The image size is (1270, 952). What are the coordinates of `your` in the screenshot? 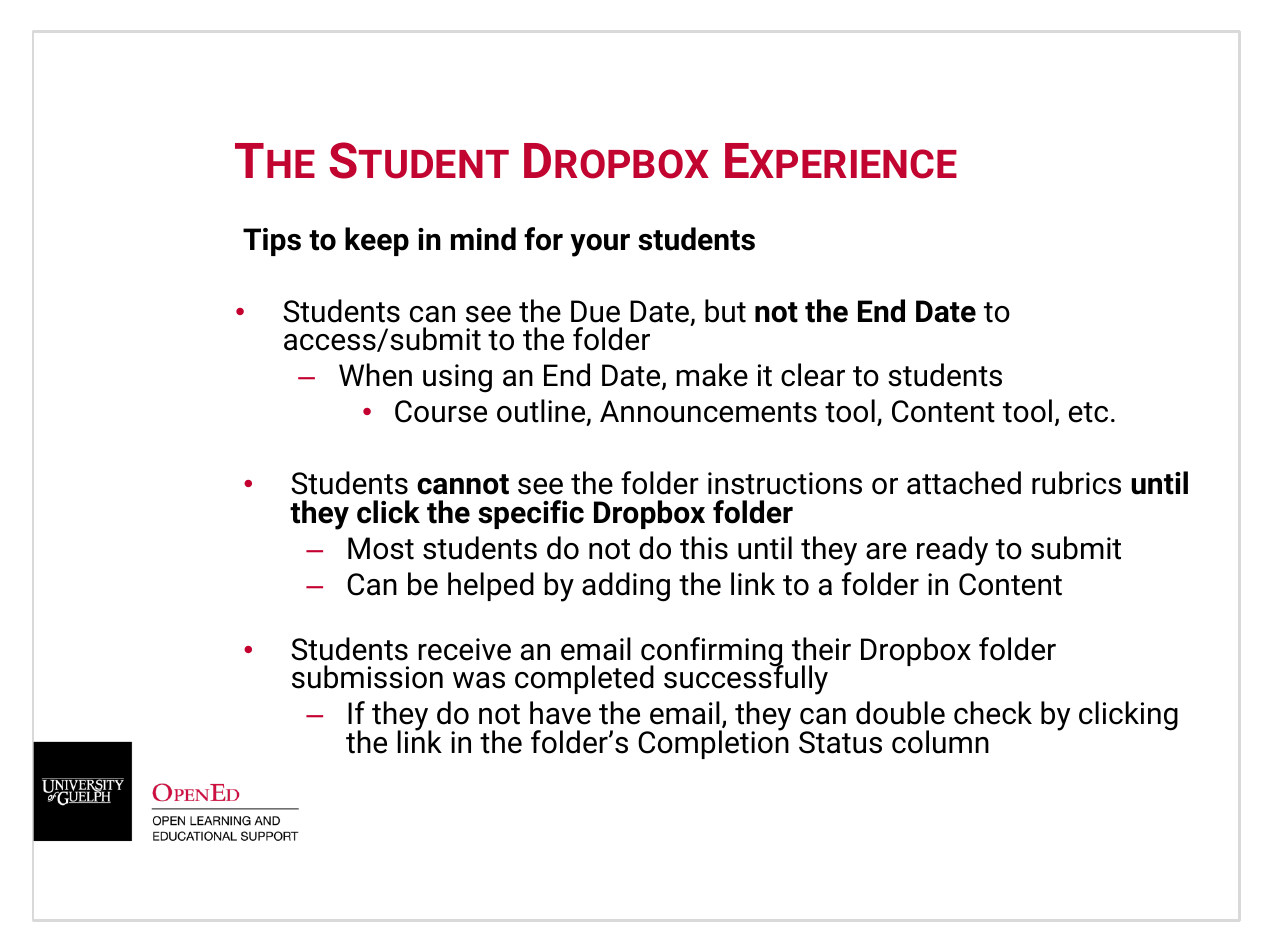 It's located at (600, 245).
